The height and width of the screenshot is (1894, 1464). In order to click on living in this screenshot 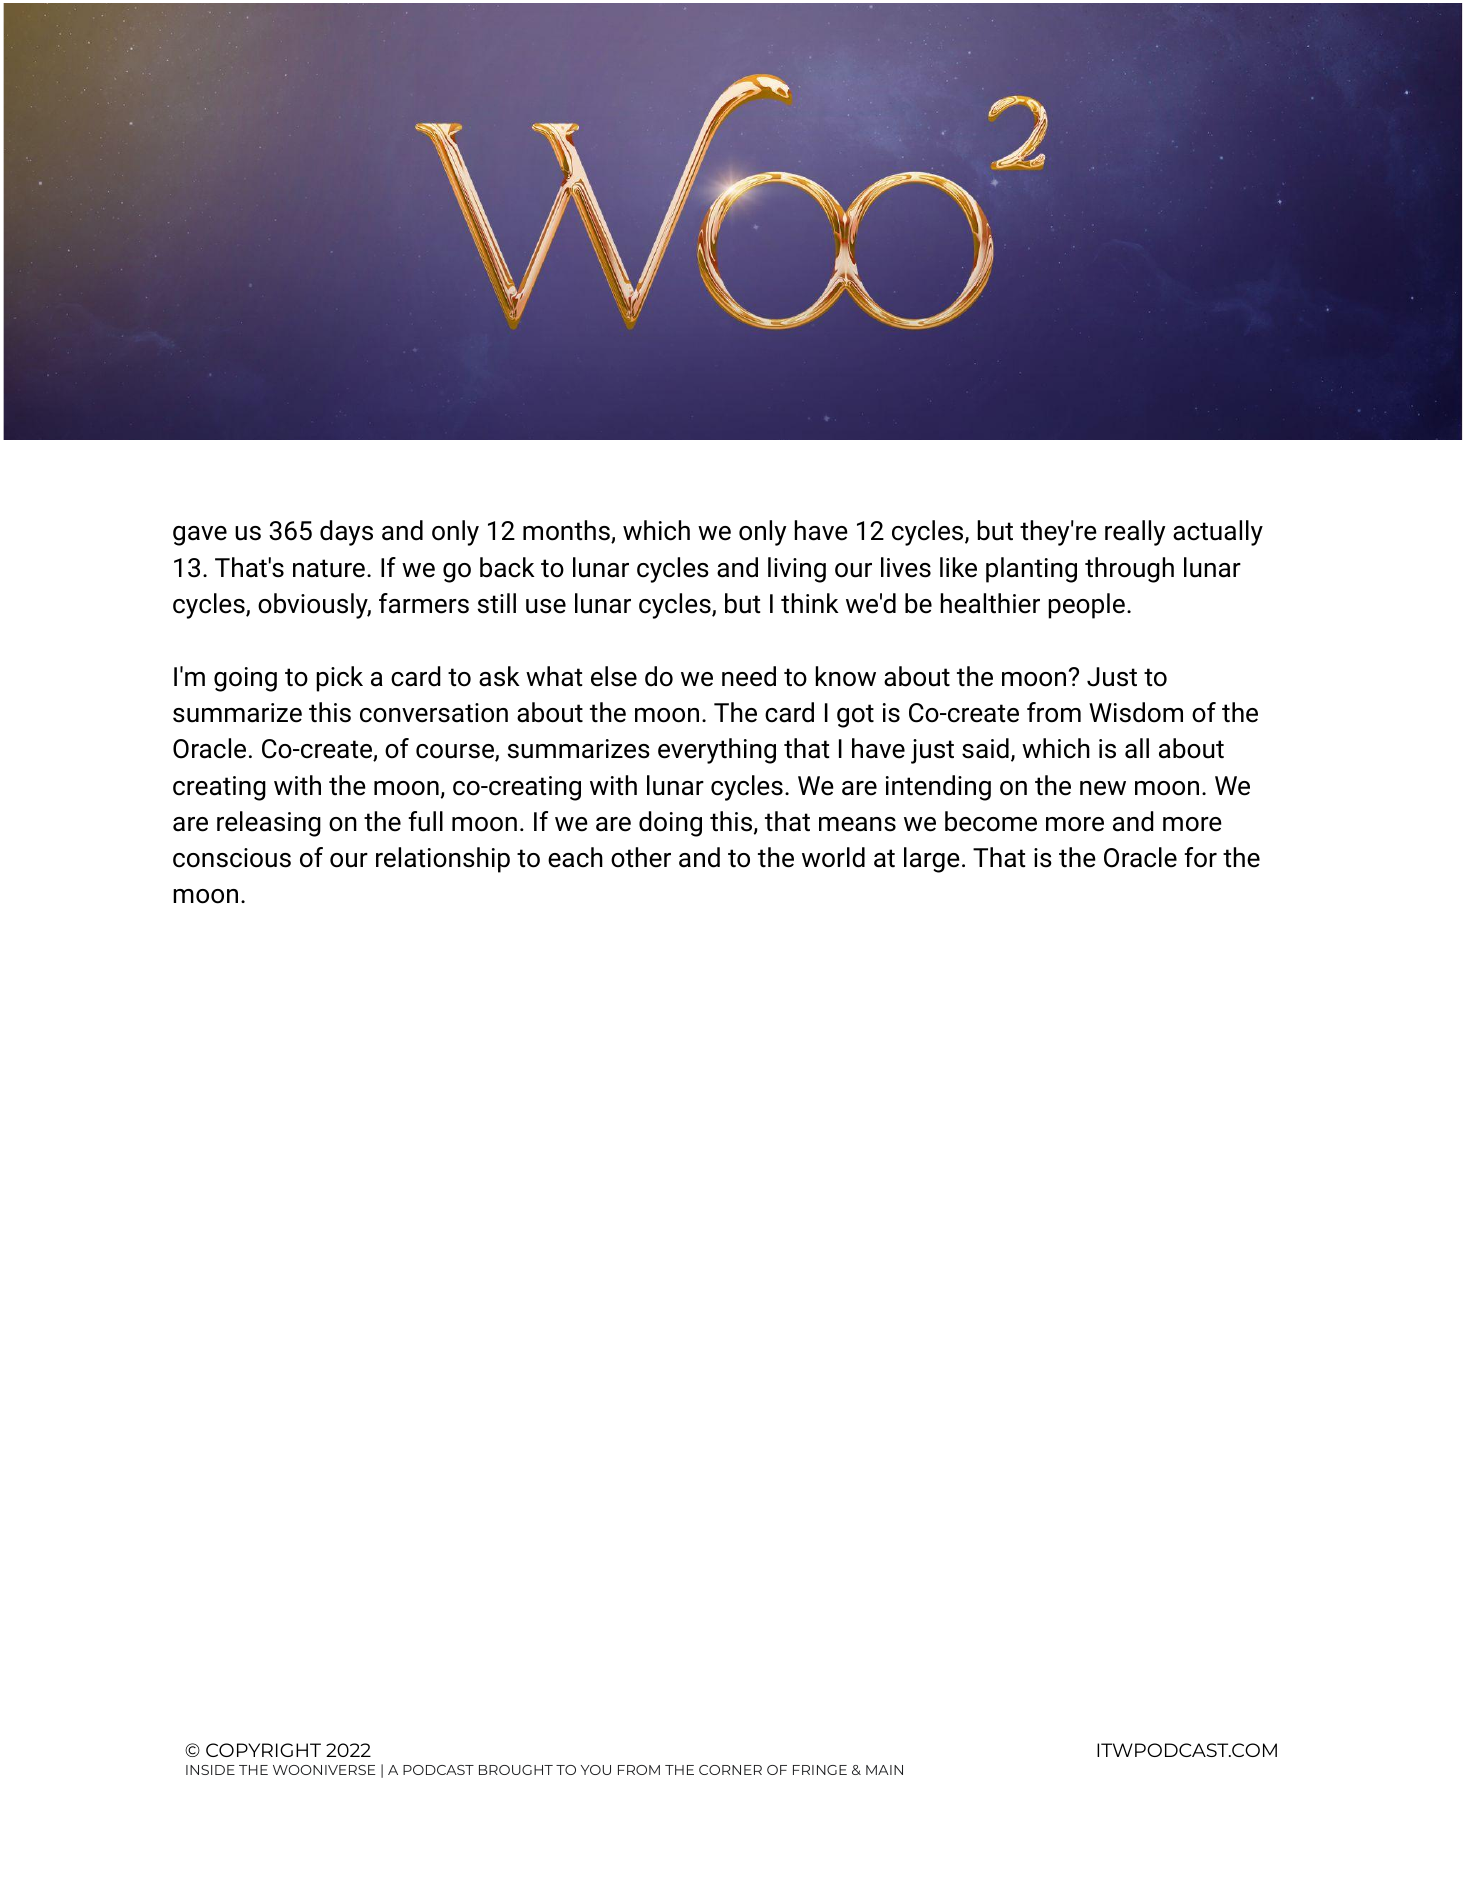, I will do `click(797, 570)`.
